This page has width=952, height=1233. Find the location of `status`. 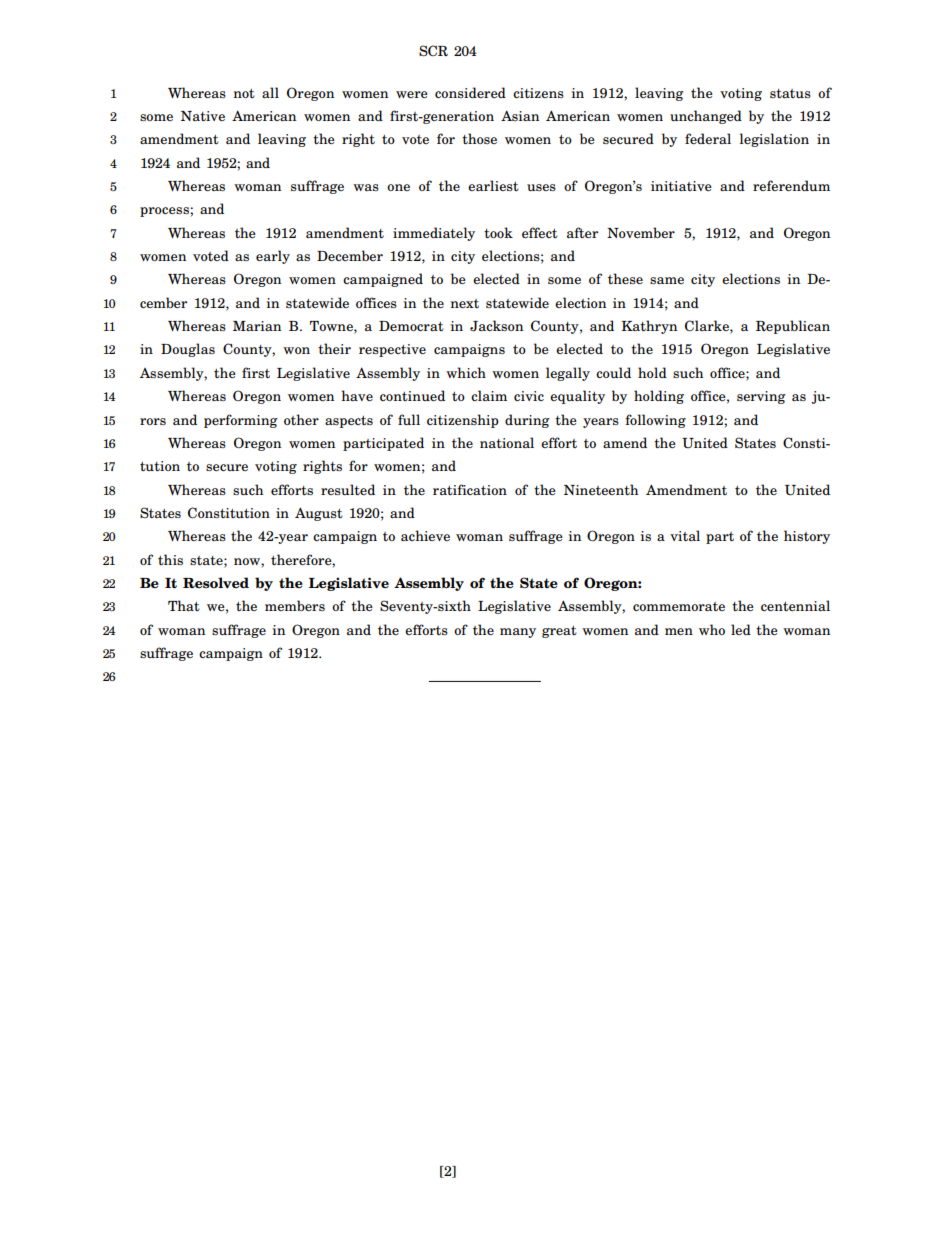

status is located at coordinates (790, 93).
